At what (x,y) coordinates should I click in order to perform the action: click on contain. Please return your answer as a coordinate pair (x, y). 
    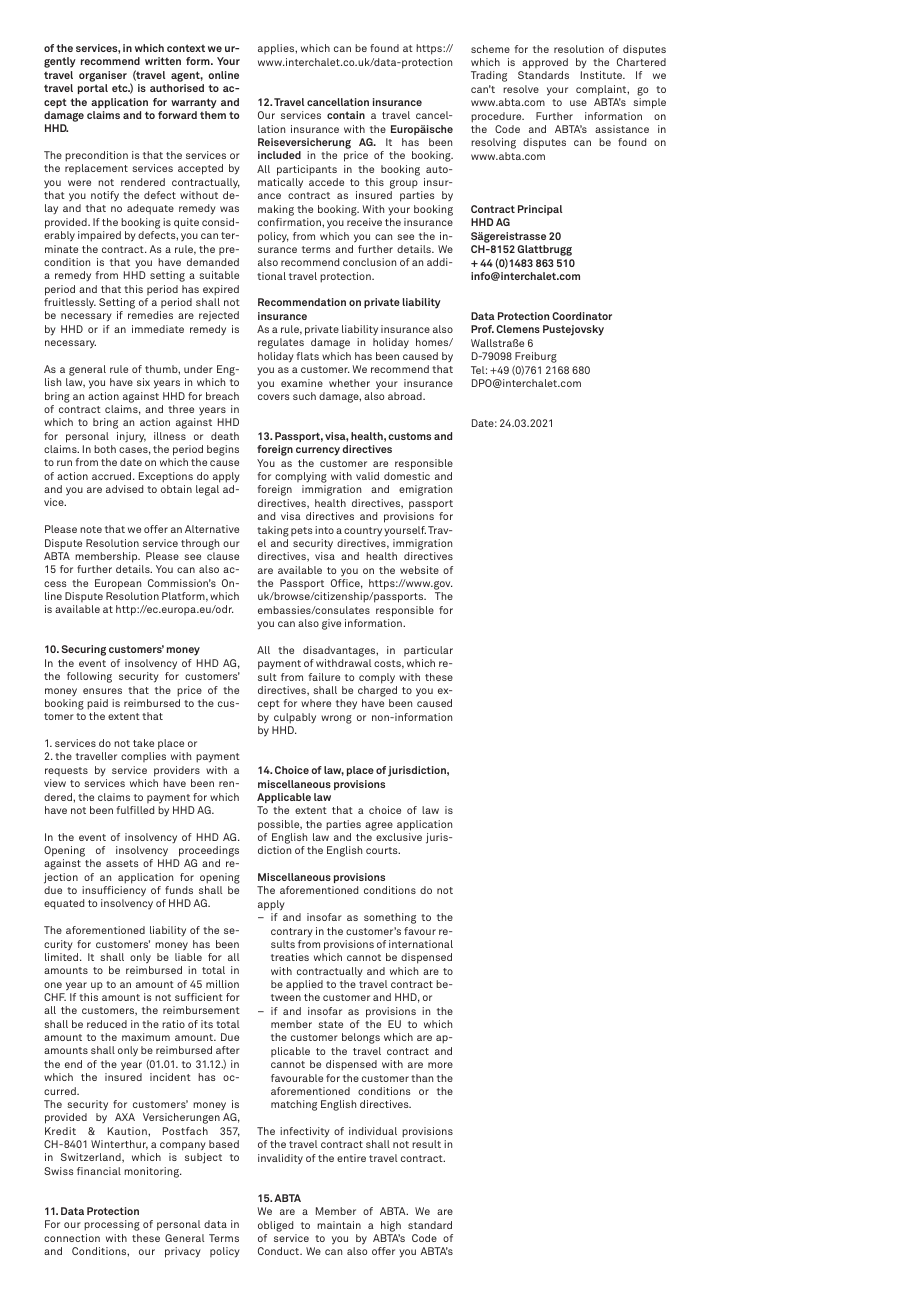
    Looking at the image, I should click on (346, 115).
